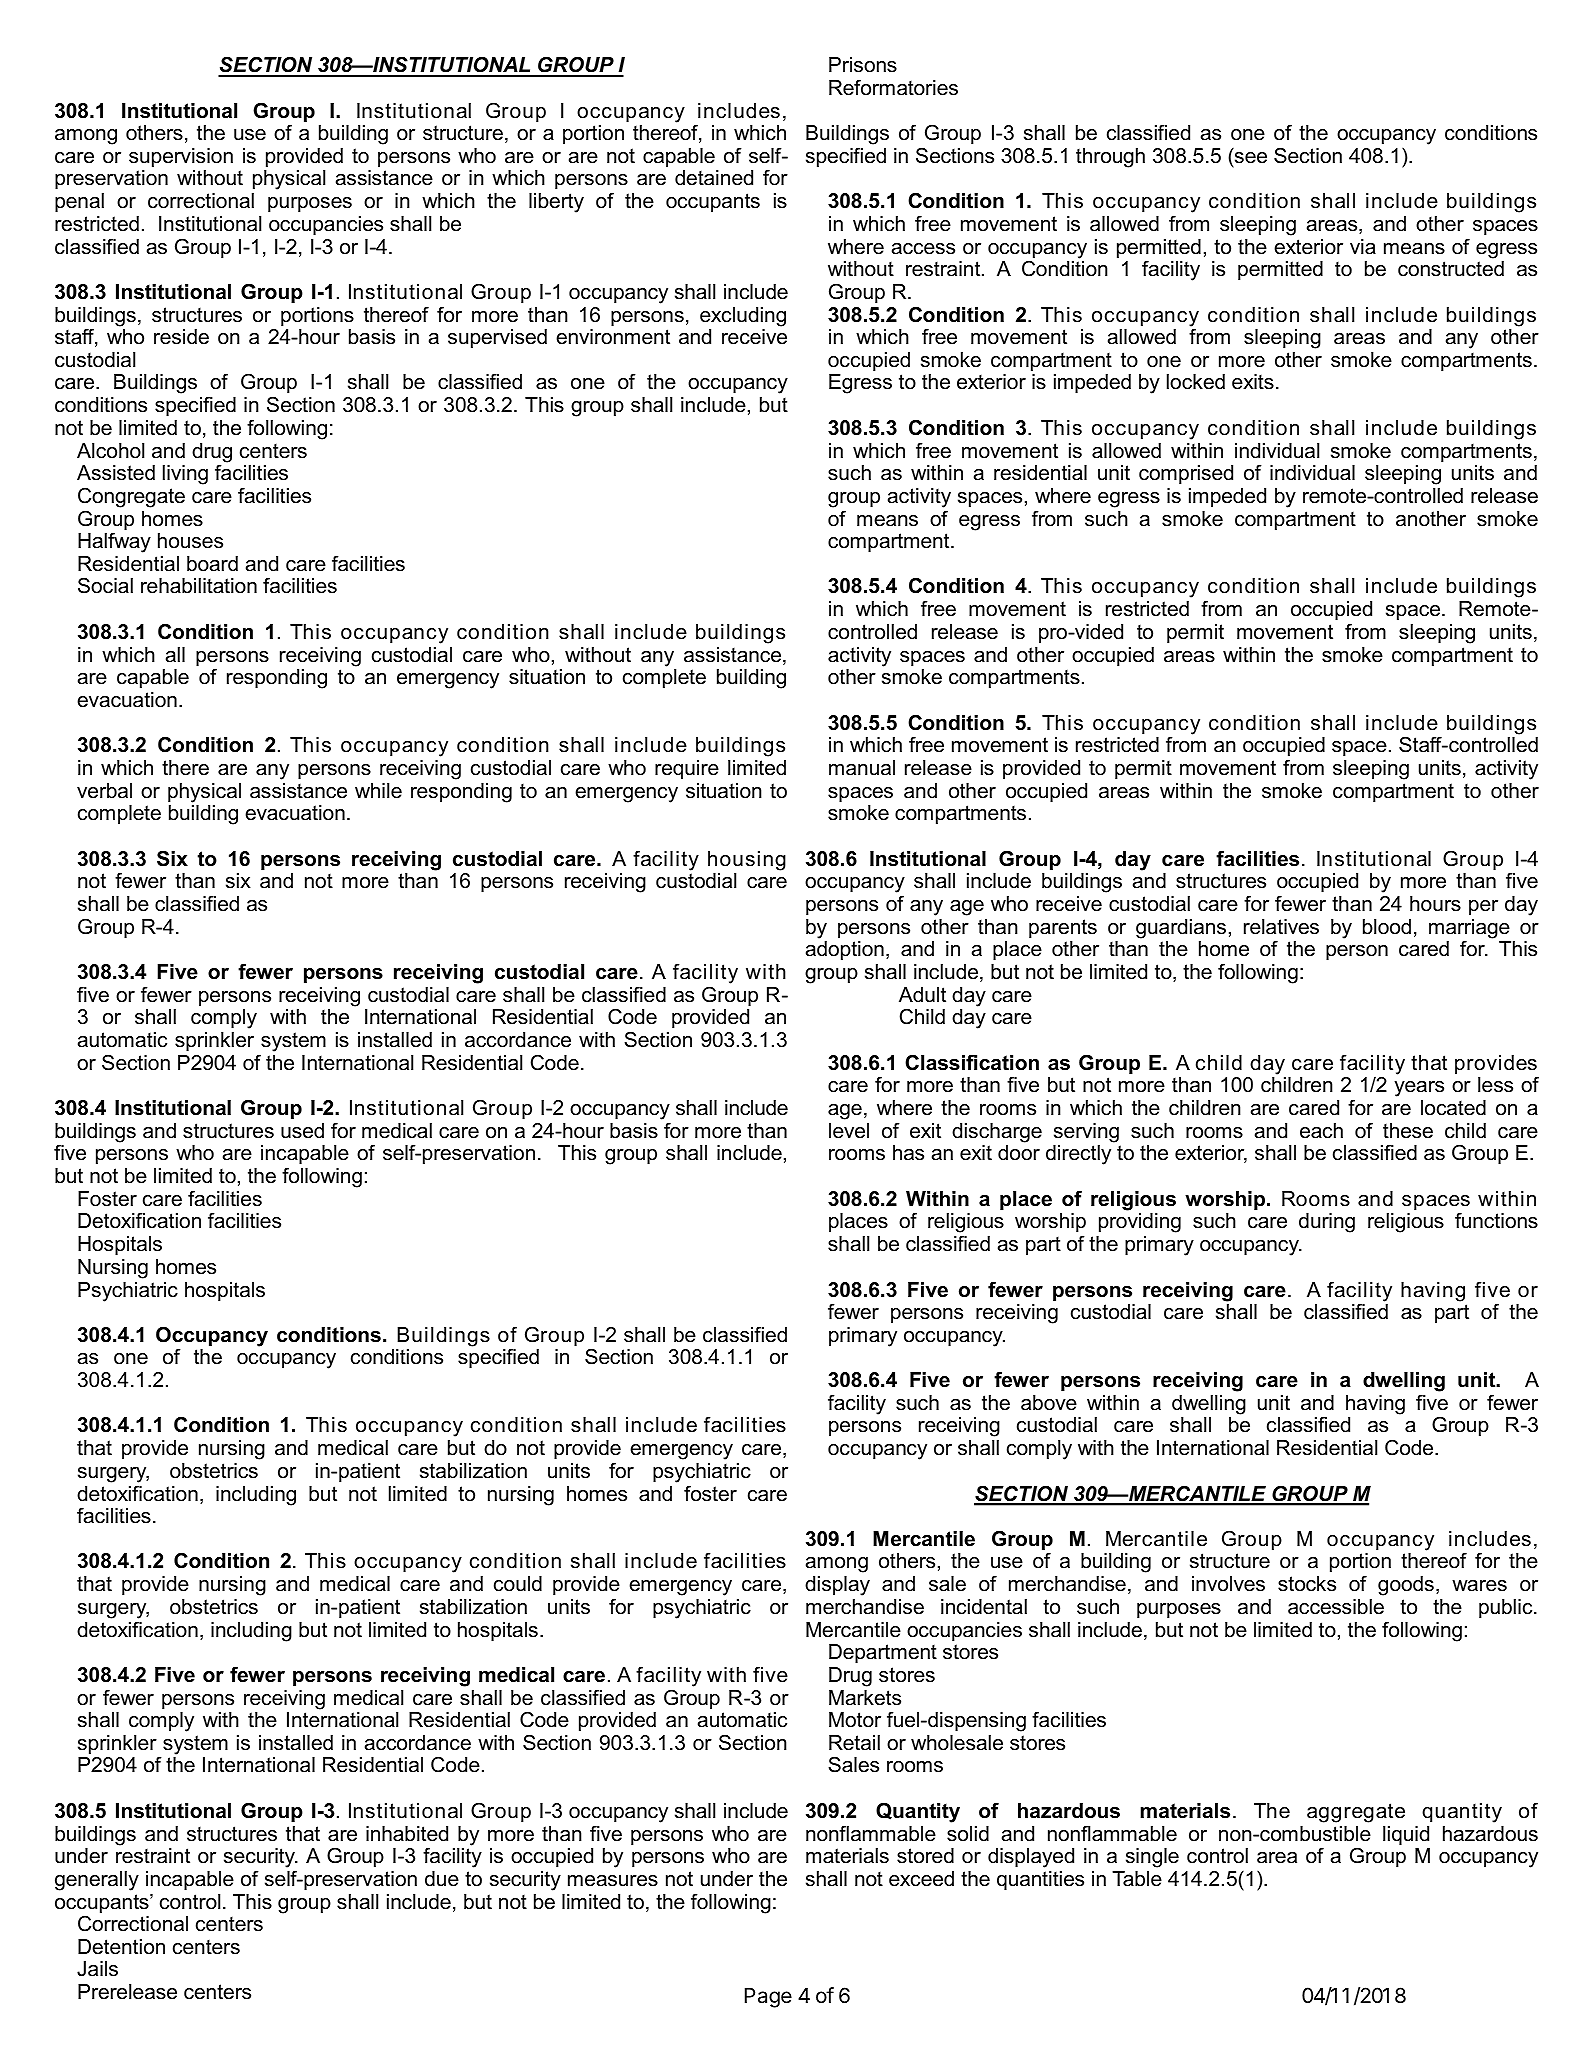 The image size is (1593, 2062). What do you see at coordinates (378, 791) in the screenshot?
I see `while` at bounding box center [378, 791].
